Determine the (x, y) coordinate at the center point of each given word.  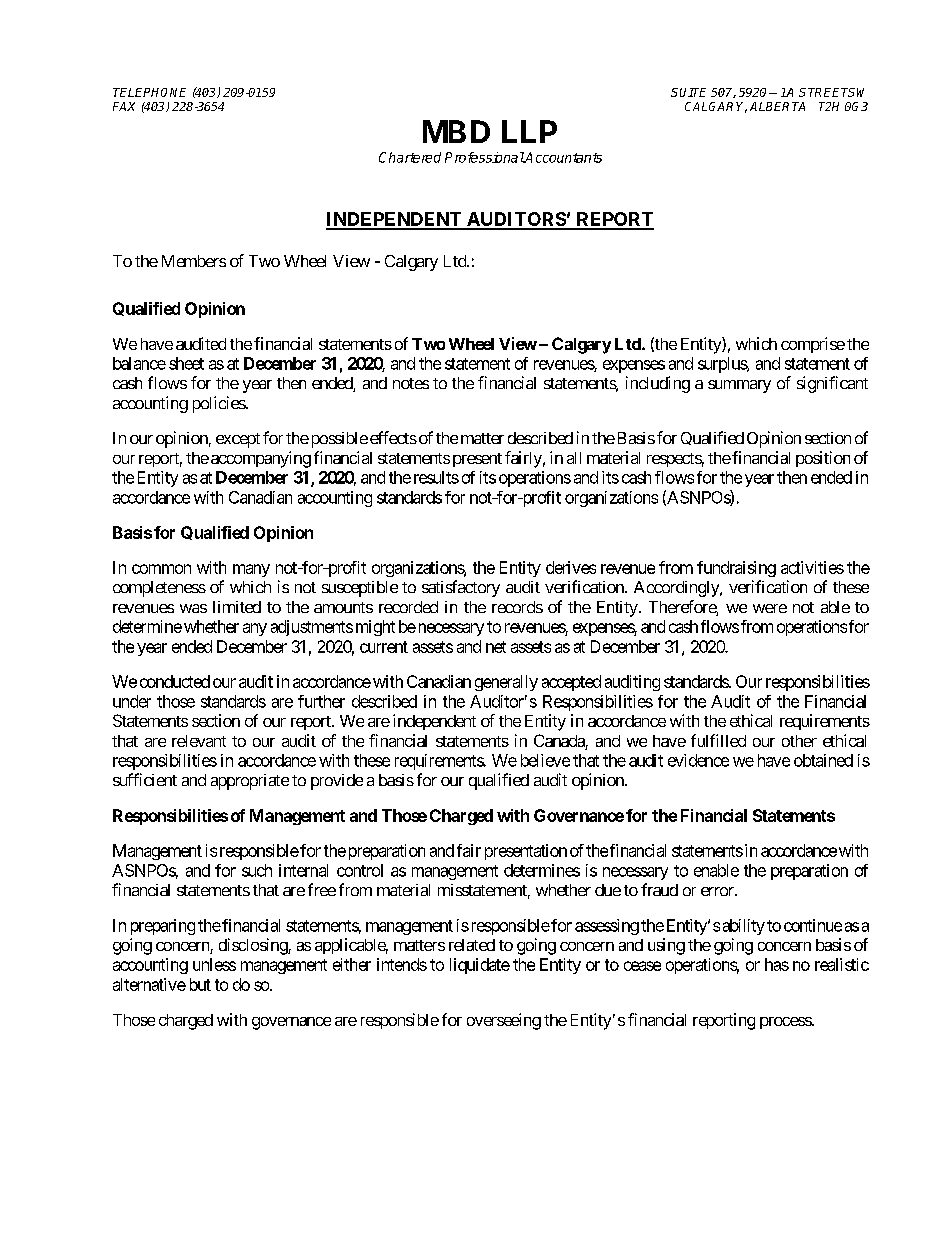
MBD (456, 131)
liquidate (480, 966)
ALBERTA (777, 106)
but (200, 984)
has (777, 964)
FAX (124, 106)
